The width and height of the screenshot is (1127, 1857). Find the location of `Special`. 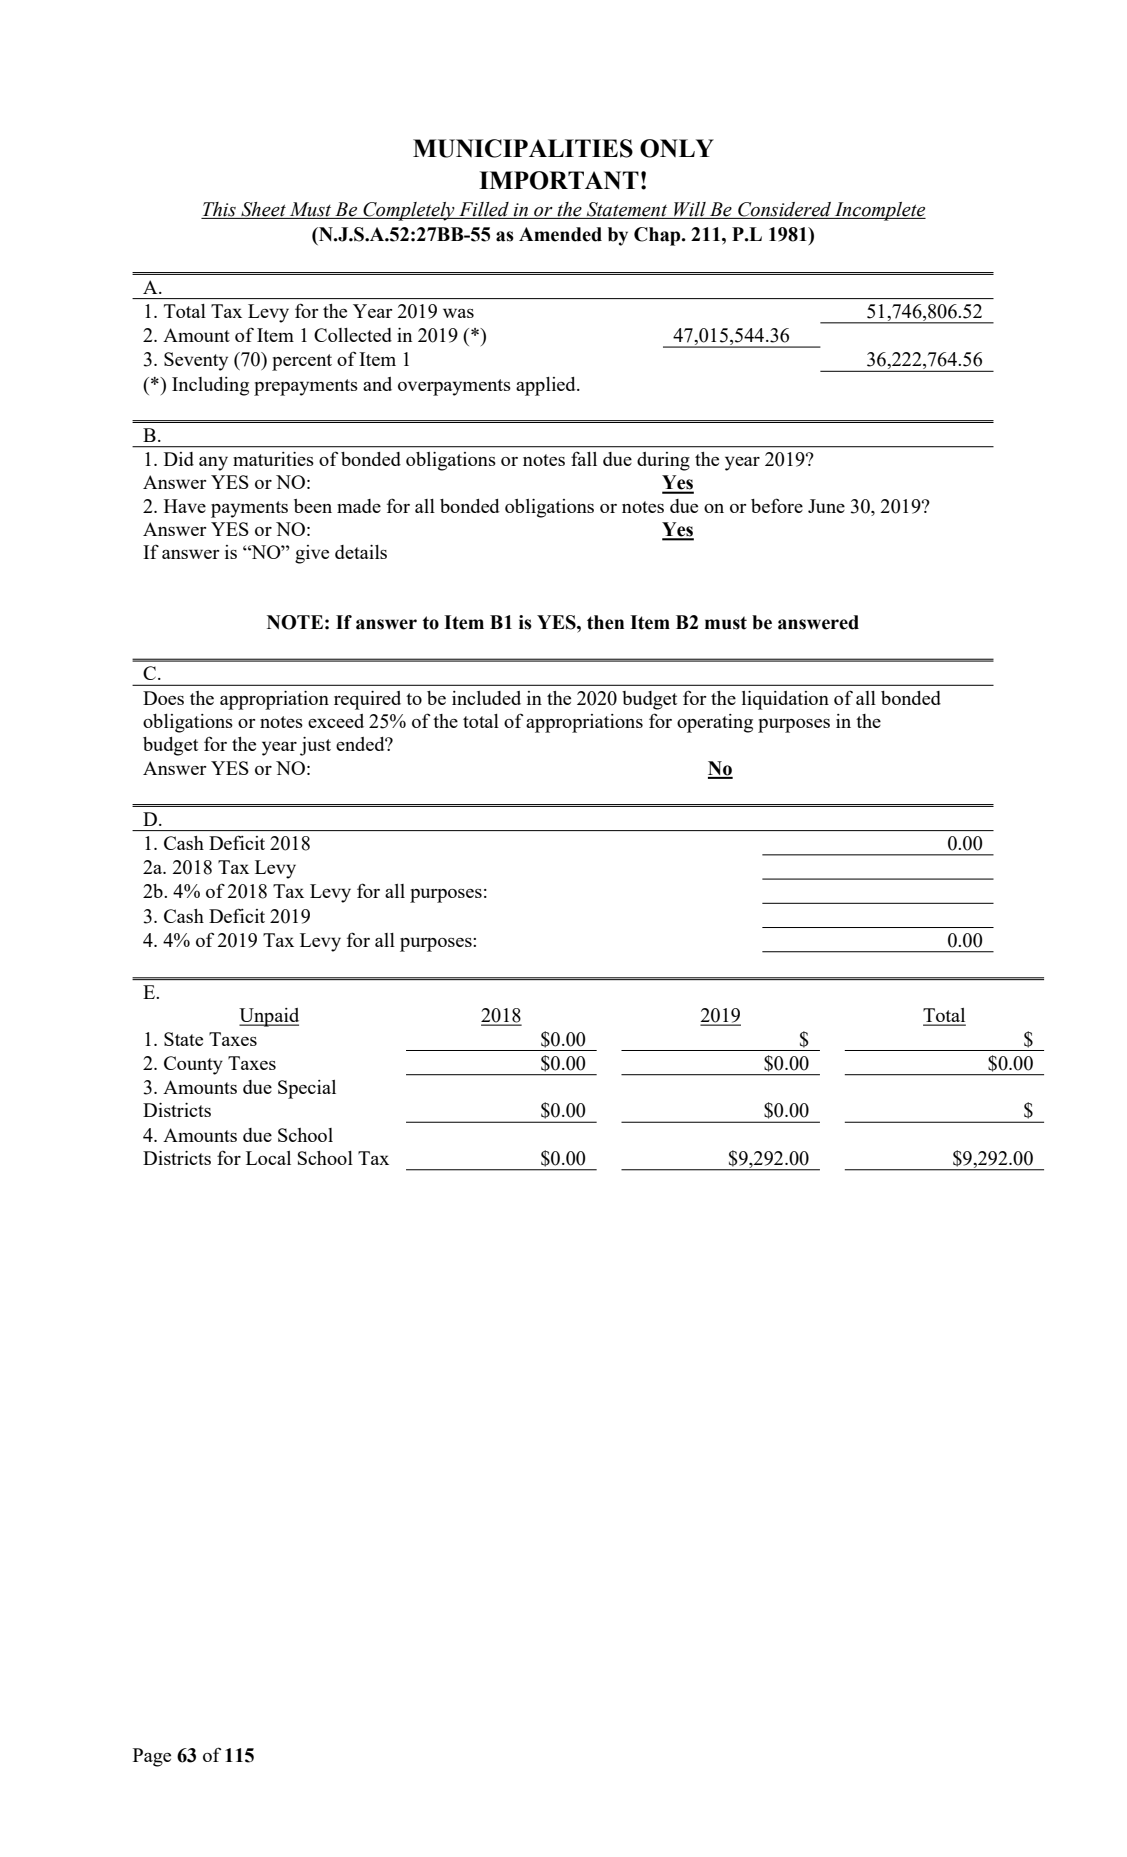

Special is located at coordinates (307, 1089).
